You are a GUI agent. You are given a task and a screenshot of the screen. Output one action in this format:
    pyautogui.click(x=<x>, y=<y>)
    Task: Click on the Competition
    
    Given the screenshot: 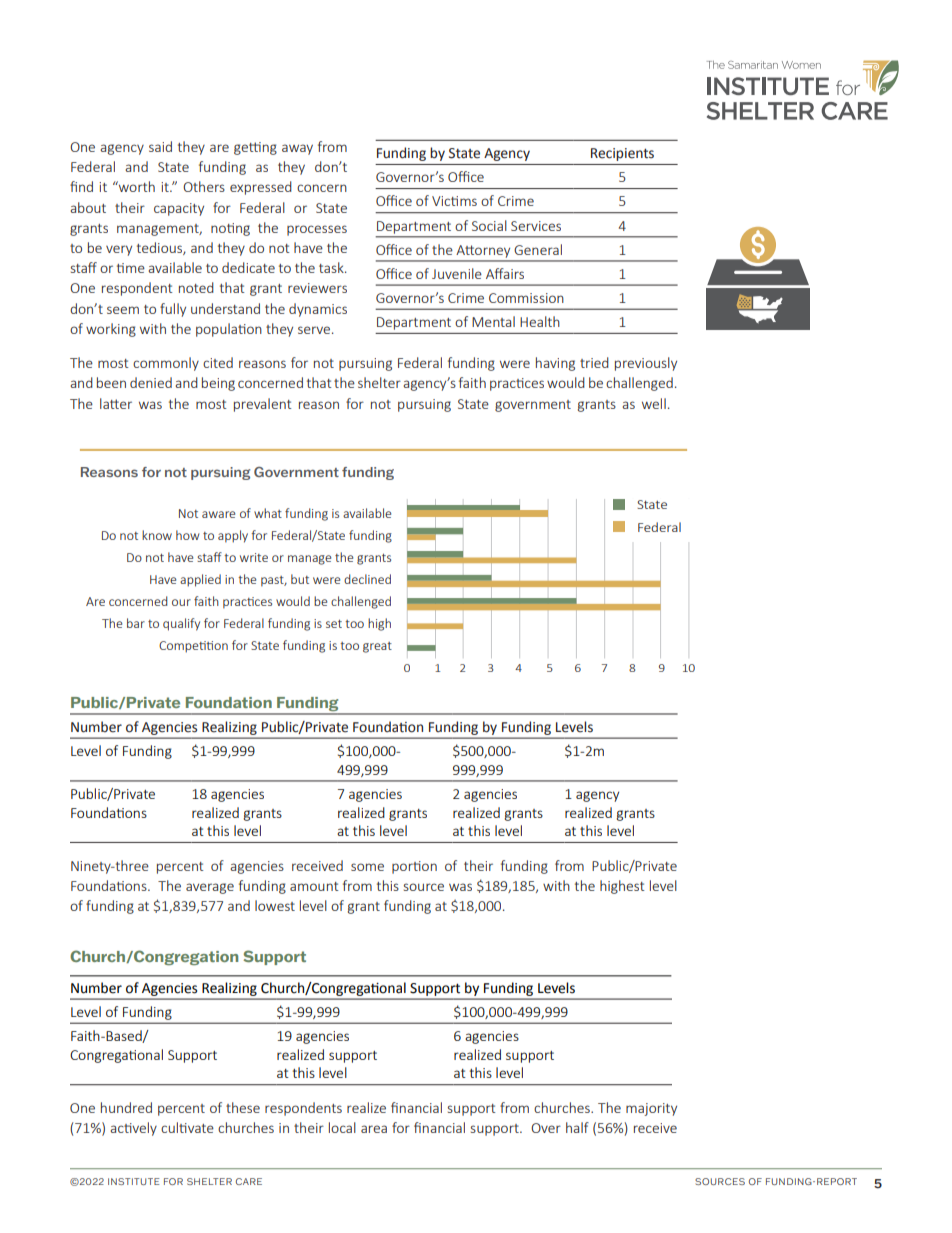 What is the action you would take?
    pyautogui.click(x=193, y=647)
